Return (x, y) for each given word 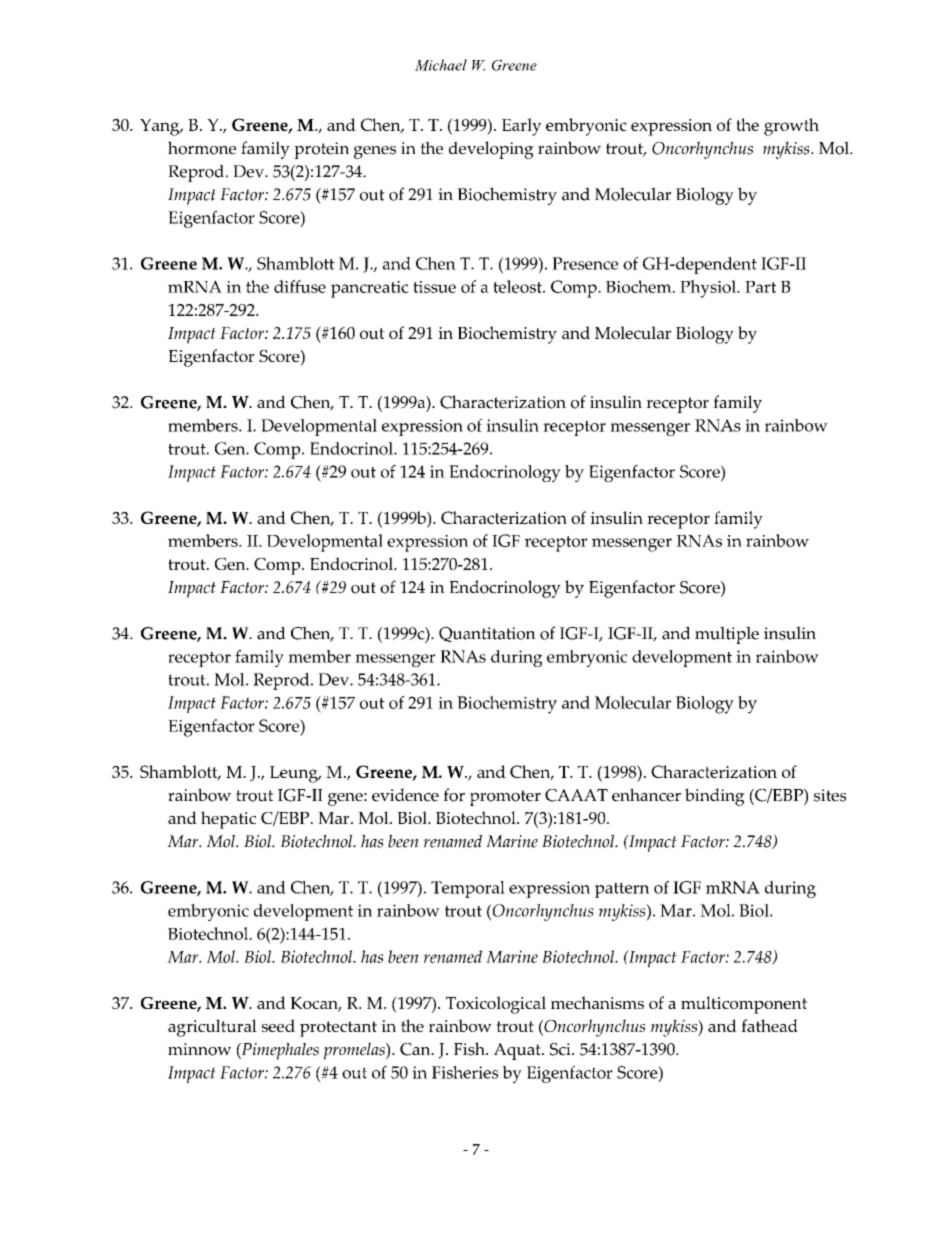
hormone (202, 148)
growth (791, 127)
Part (760, 287)
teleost (518, 286)
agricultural (212, 1028)
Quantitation (487, 634)
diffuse (300, 286)
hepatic (228, 820)
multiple (727, 635)
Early (522, 127)
